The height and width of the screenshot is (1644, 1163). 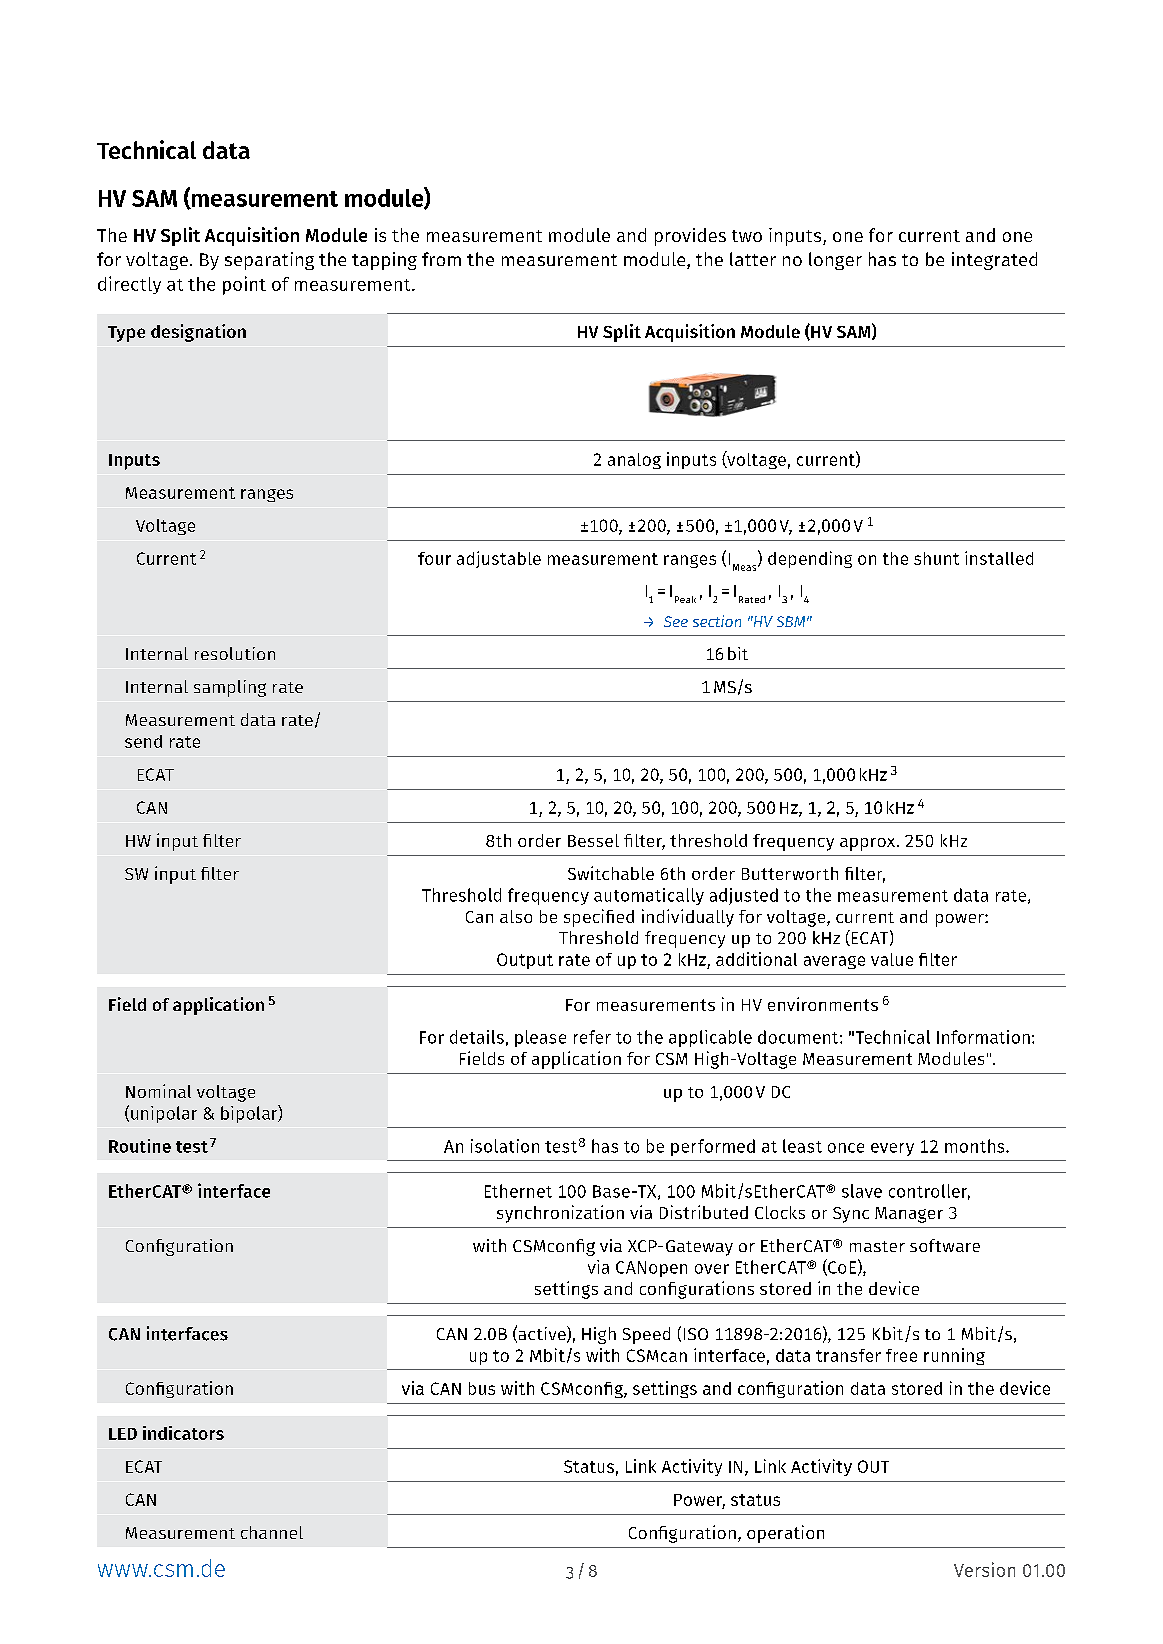 What do you see at coordinates (835, 261) in the screenshot?
I see `longer` at bounding box center [835, 261].
